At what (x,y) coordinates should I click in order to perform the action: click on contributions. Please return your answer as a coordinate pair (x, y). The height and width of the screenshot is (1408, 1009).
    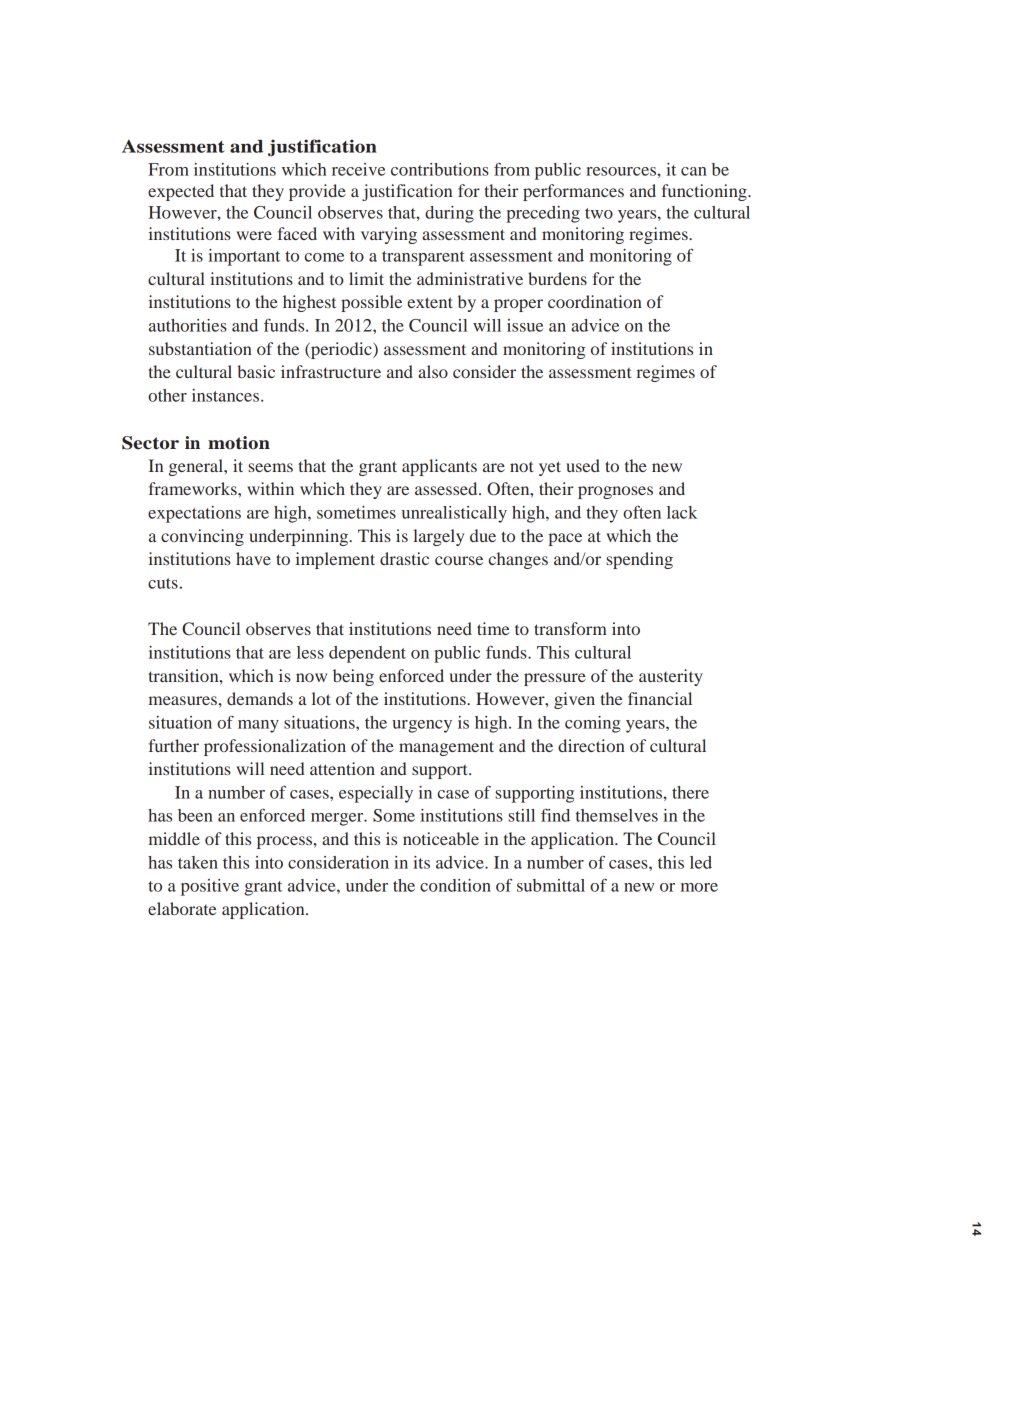
    Looking at the image, I should click on (440, 169).
